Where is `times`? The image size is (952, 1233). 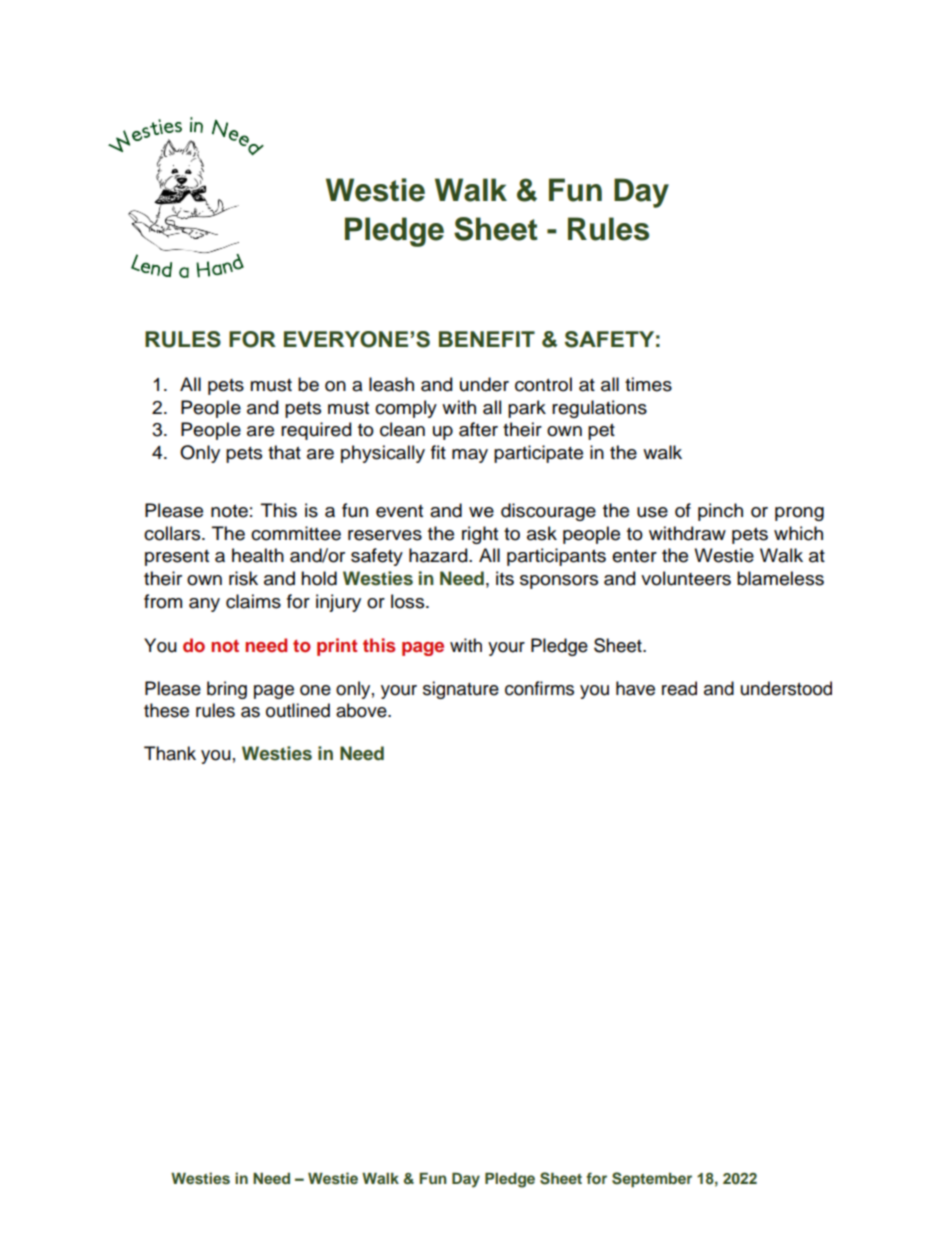
times is located at coordinates (648, 384).
